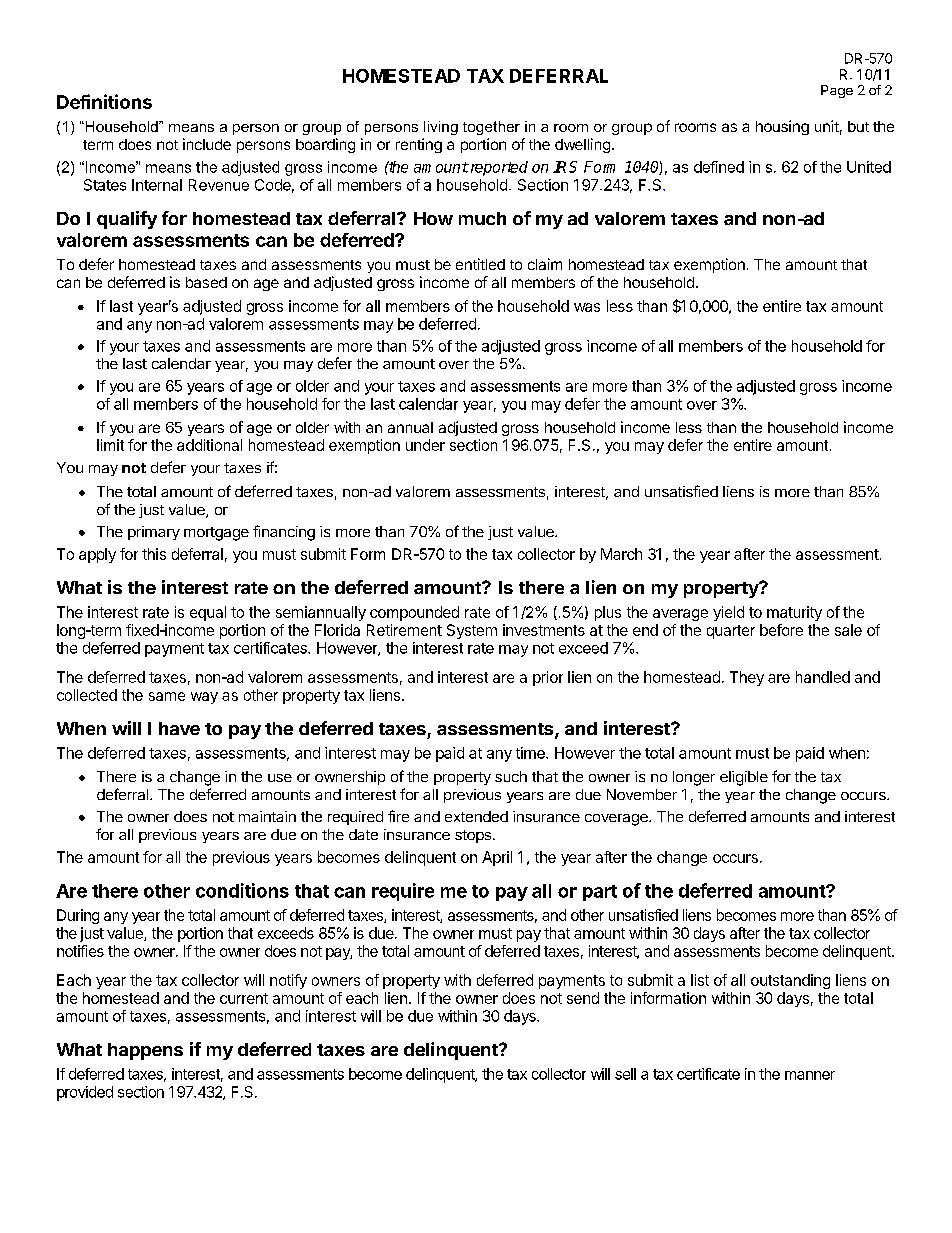  What do you see at coordinates (206, 282) in the screenshot?
I see `based` at bounding box center [206, 282].
